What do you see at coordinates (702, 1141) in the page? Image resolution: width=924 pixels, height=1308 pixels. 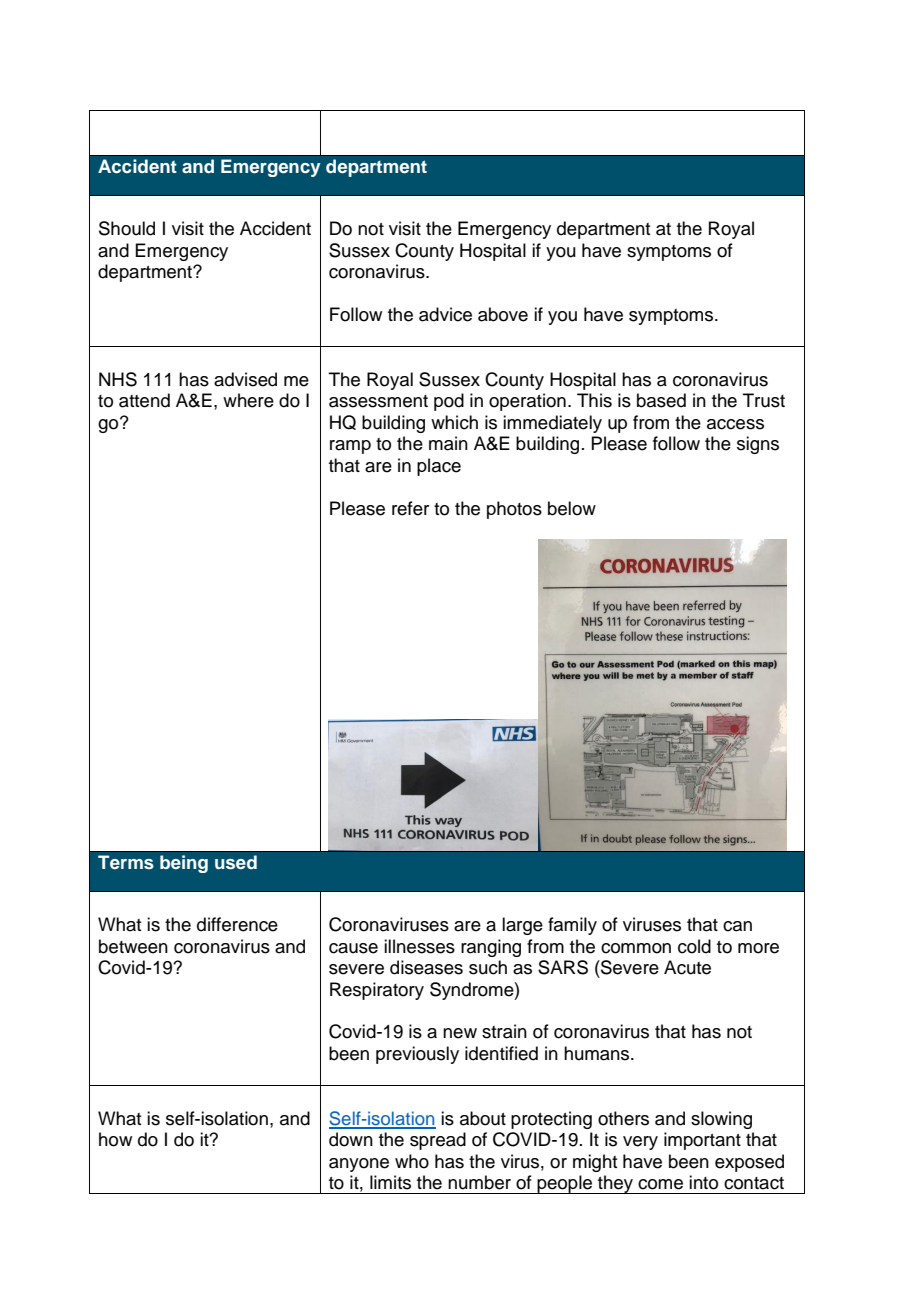 I see `important` at bounding box center [702, 1141].
